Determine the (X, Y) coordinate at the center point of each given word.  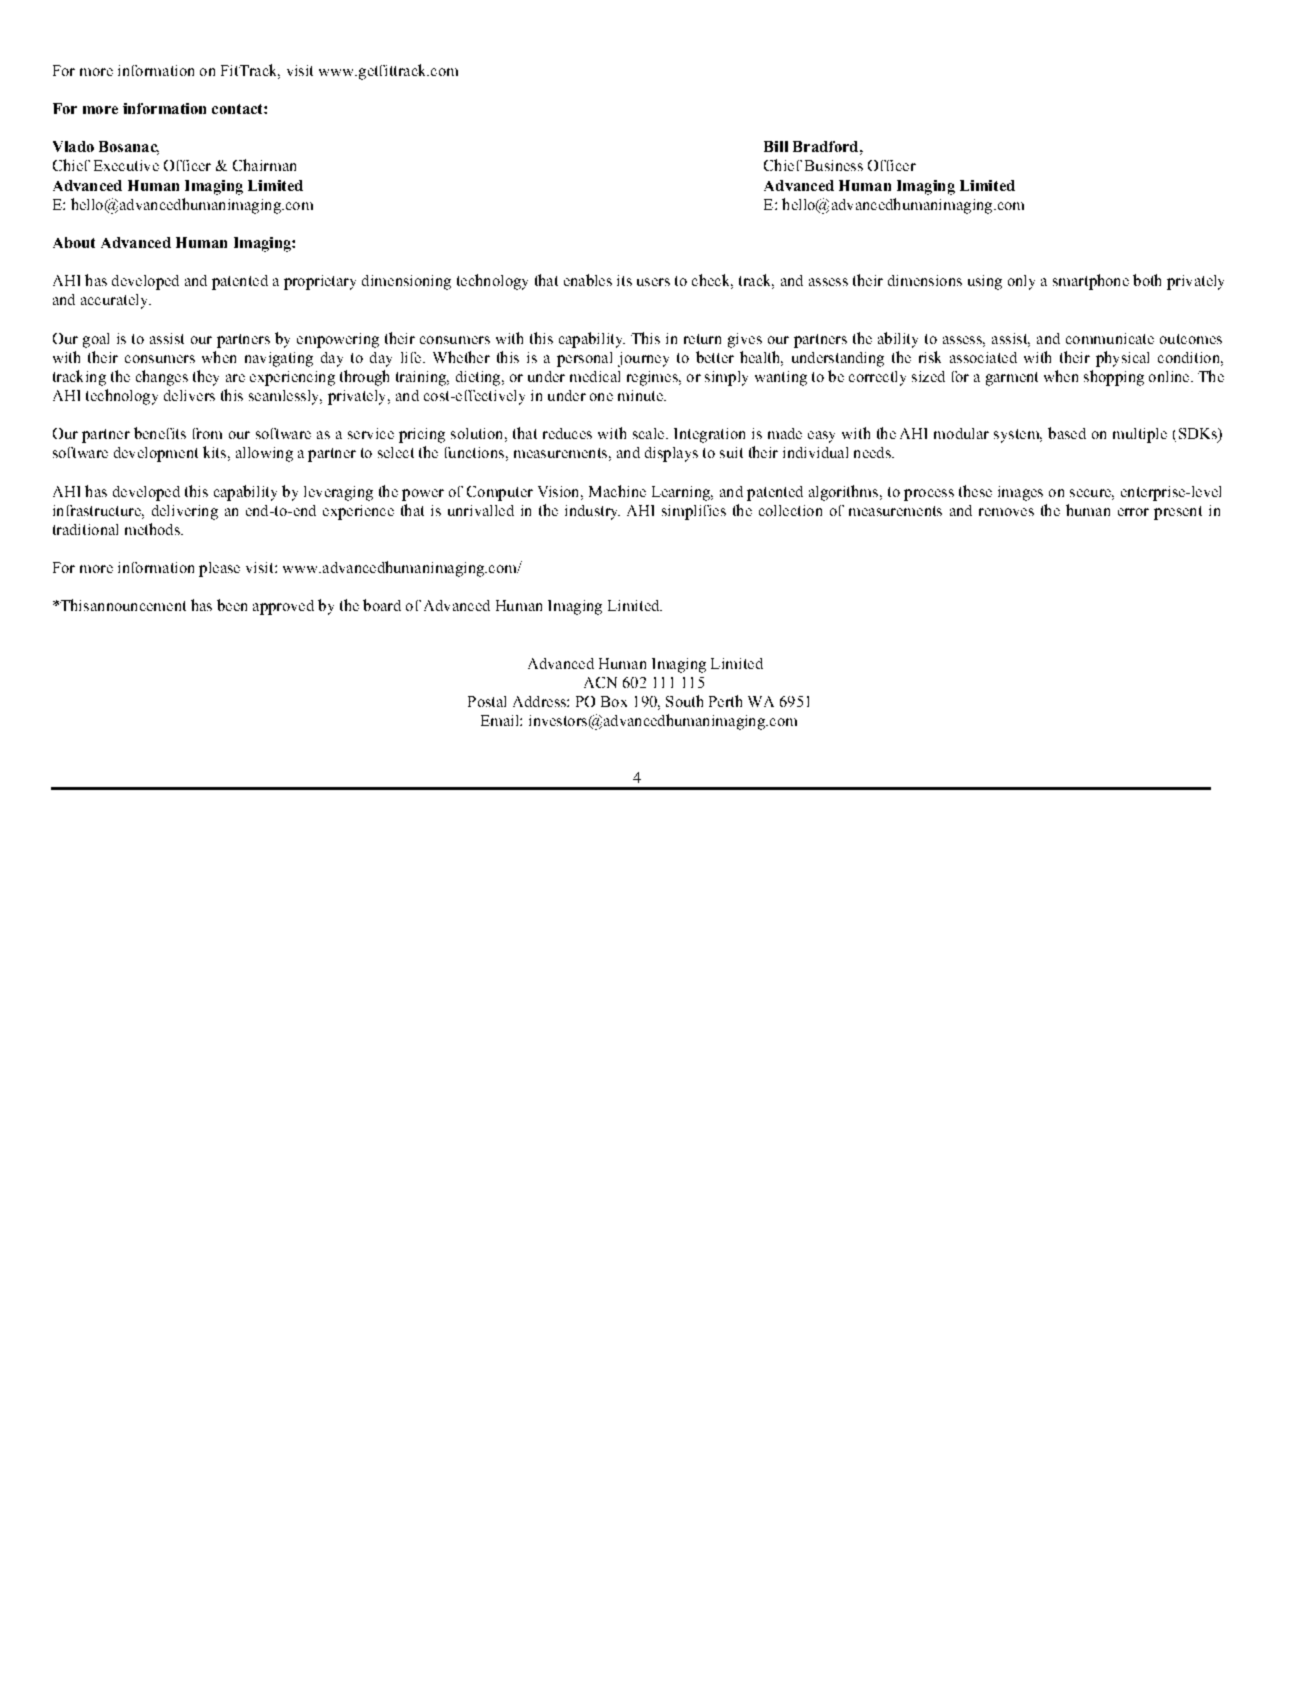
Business (834, 165)
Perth (725, 701)
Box (614, 701)
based (1067, 433)
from (207, 433)
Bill (776, 146)
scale (650, 433)
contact (238, 109)
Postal (487, 701)
